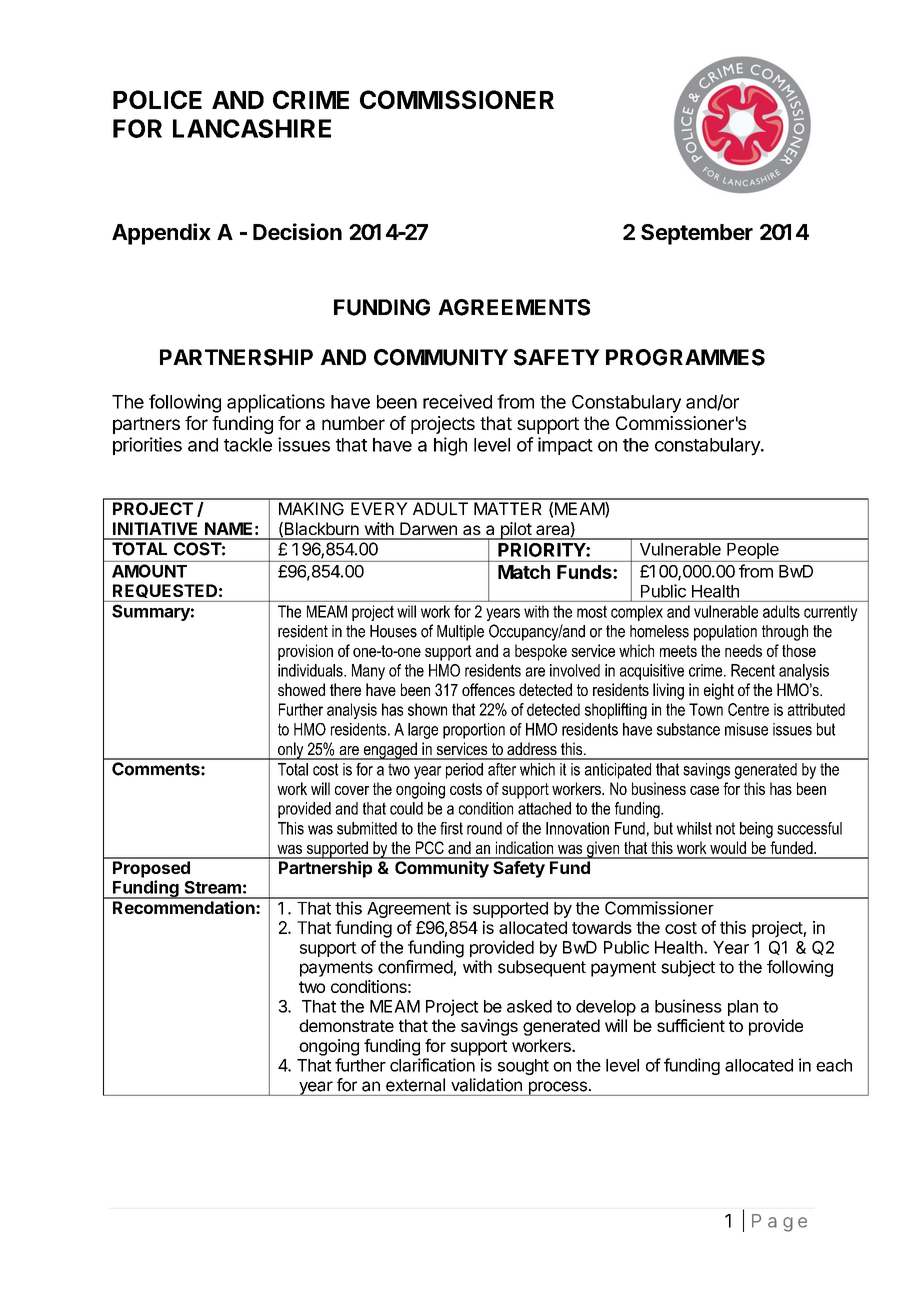 This screenshot has height=1308, width=924. I want to click on tackle, so click(248, 445).
